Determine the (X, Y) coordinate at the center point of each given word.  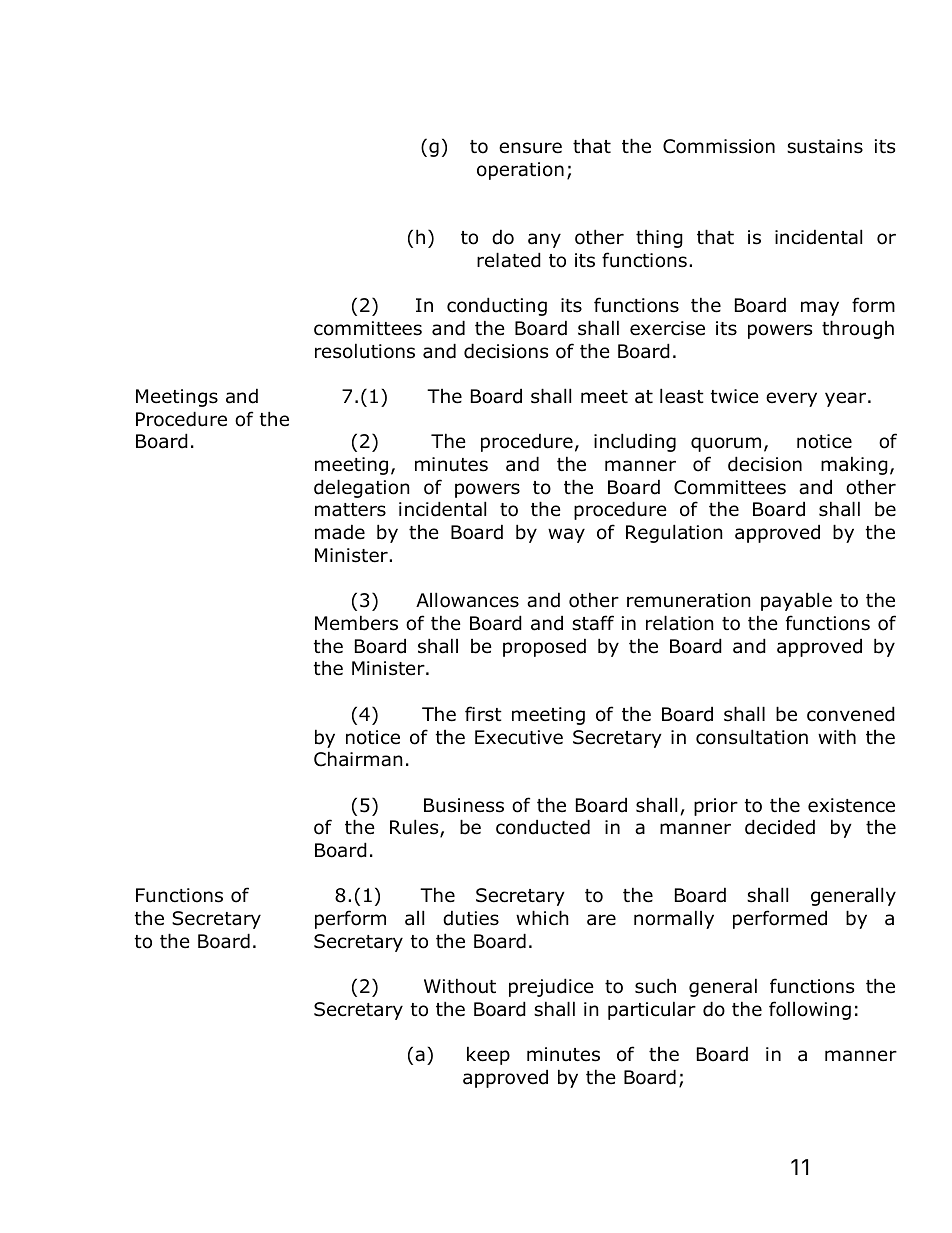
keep (488, 1055)
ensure (530, 148)
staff (593, 623)
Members (356, 623)
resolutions (365, 351)
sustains (825, 146)
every (791, 399)
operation (520, 171)
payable (796, 601)
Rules (415, 828)
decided (780, 827)
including (635, 442)
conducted (543, 827)
